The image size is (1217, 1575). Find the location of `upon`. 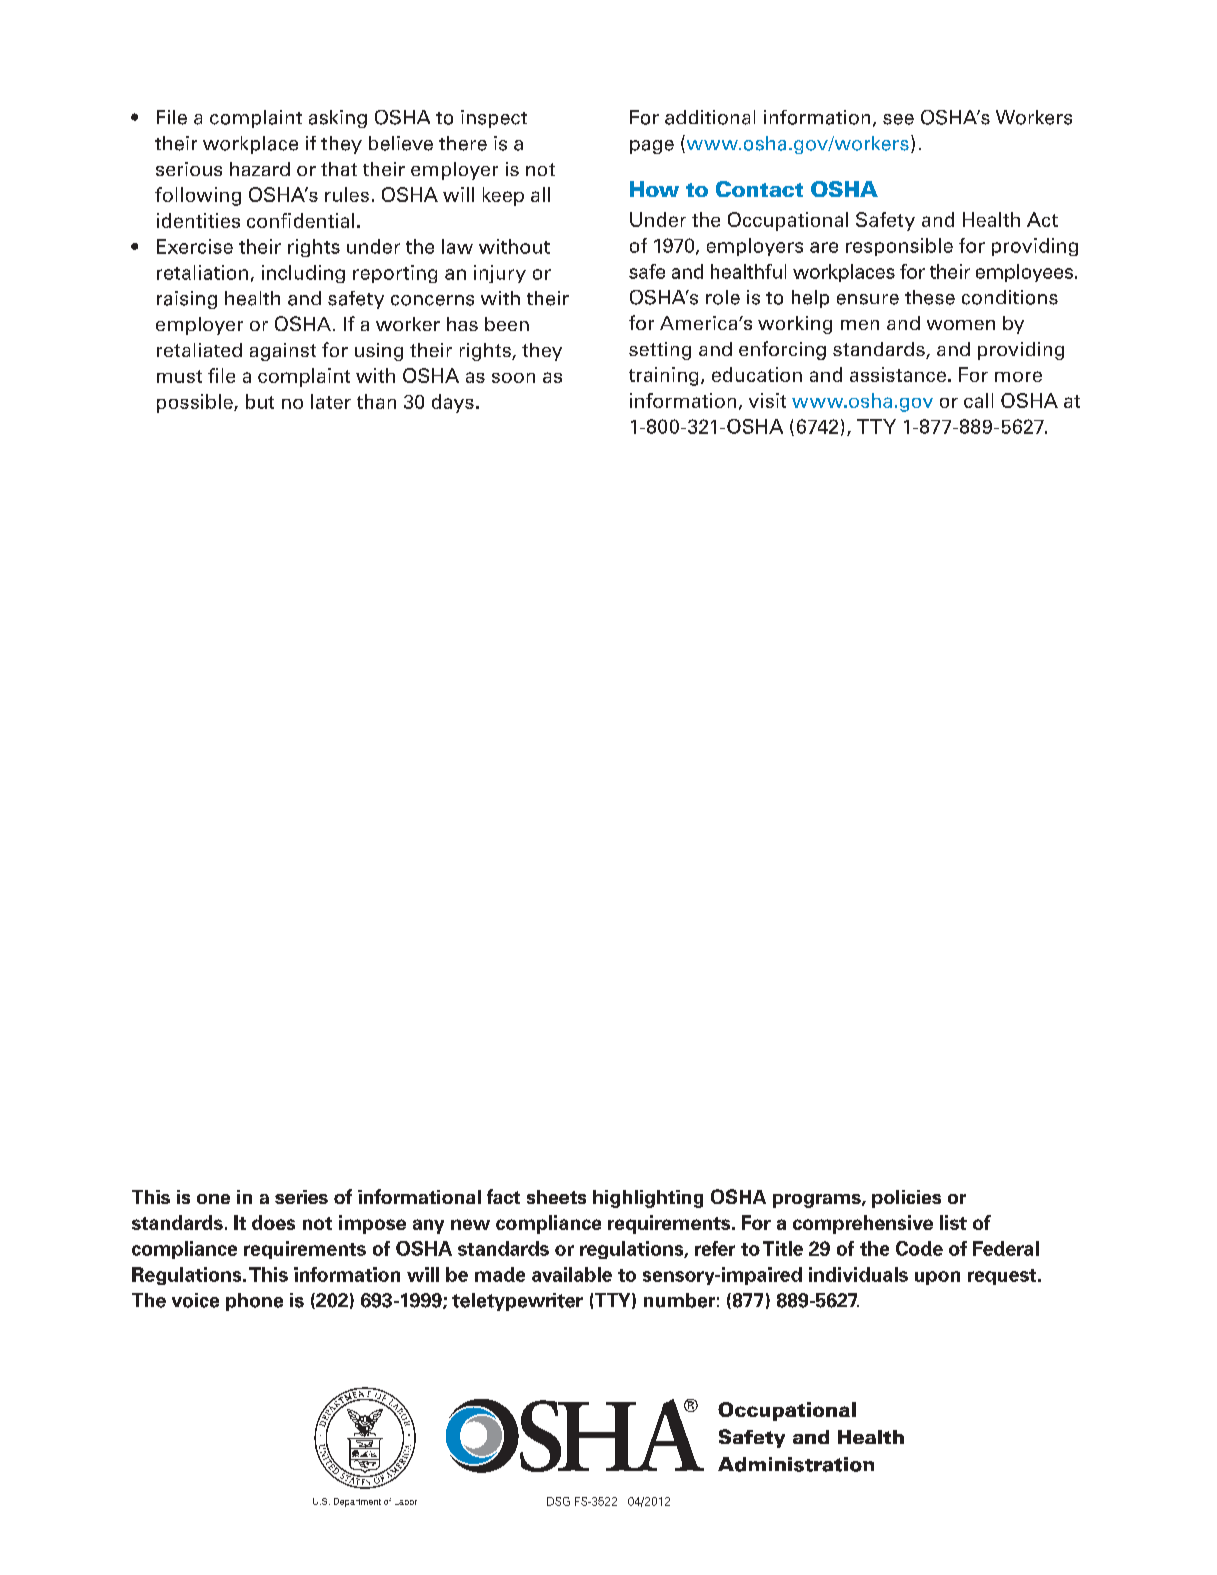

upon is located at coordinates (937, 1278).
